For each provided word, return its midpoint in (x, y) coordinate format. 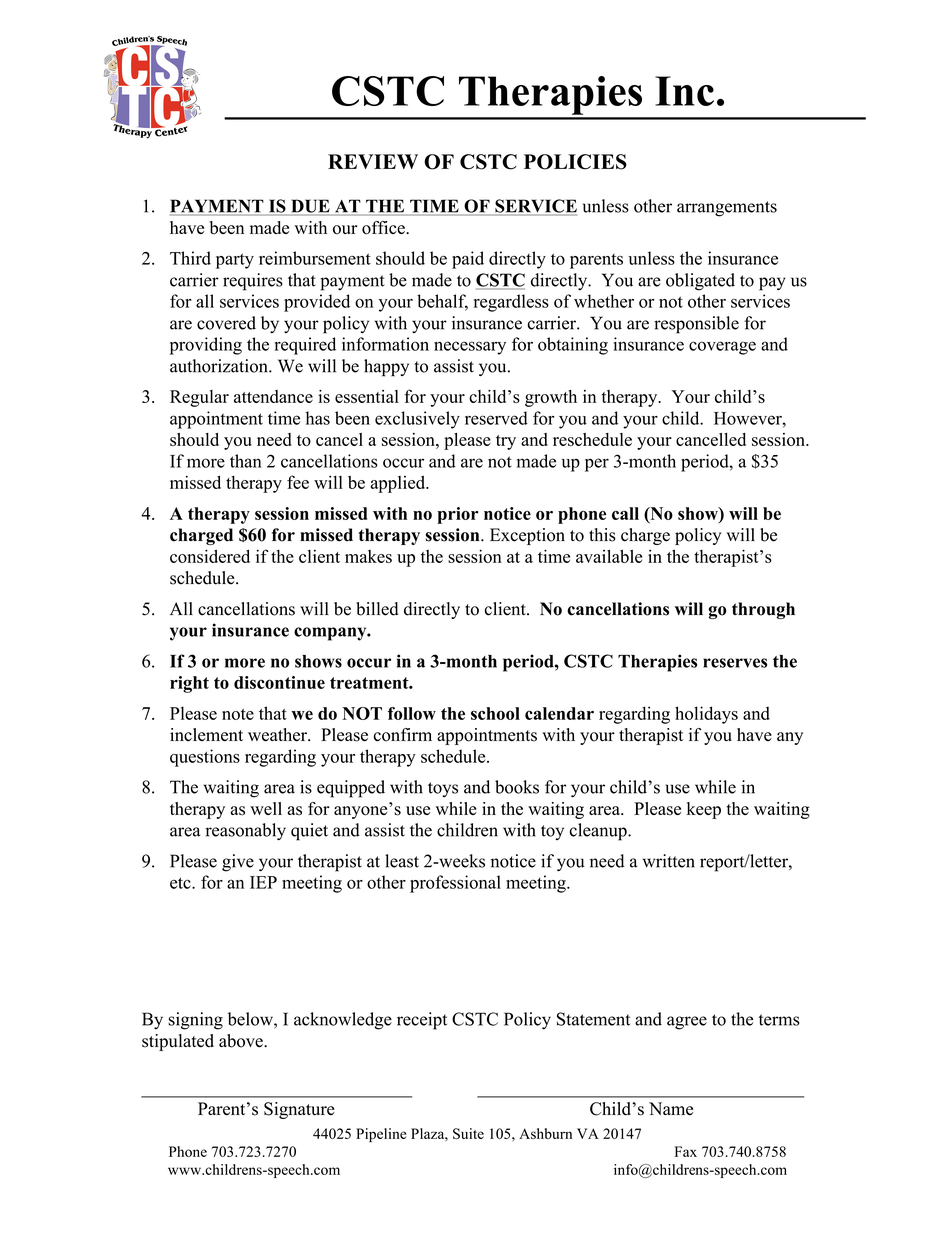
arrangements (727, 209)
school (495, 713)
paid (468, 260)
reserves (735, 663)
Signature (299, 1110)
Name (671, 1108)
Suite (468, 1133)
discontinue (279, 682)
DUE (310, 207)
